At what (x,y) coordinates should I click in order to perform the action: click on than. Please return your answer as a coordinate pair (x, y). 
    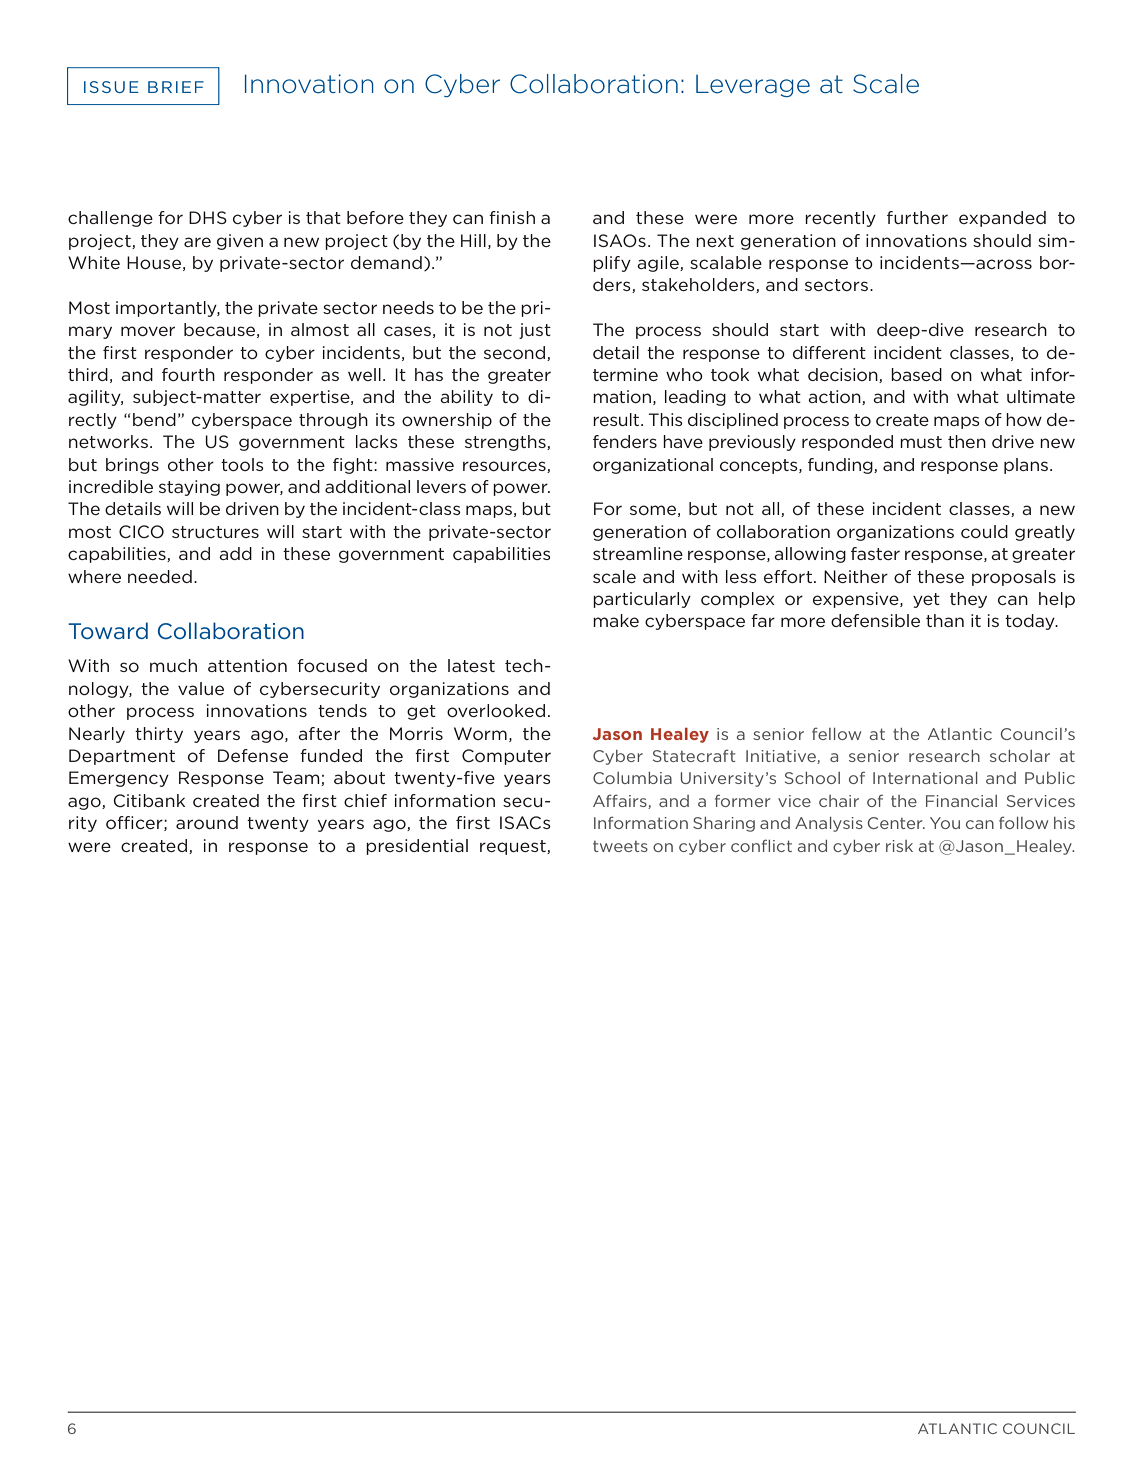
    Looking at the image, I should click on (945, 620).
